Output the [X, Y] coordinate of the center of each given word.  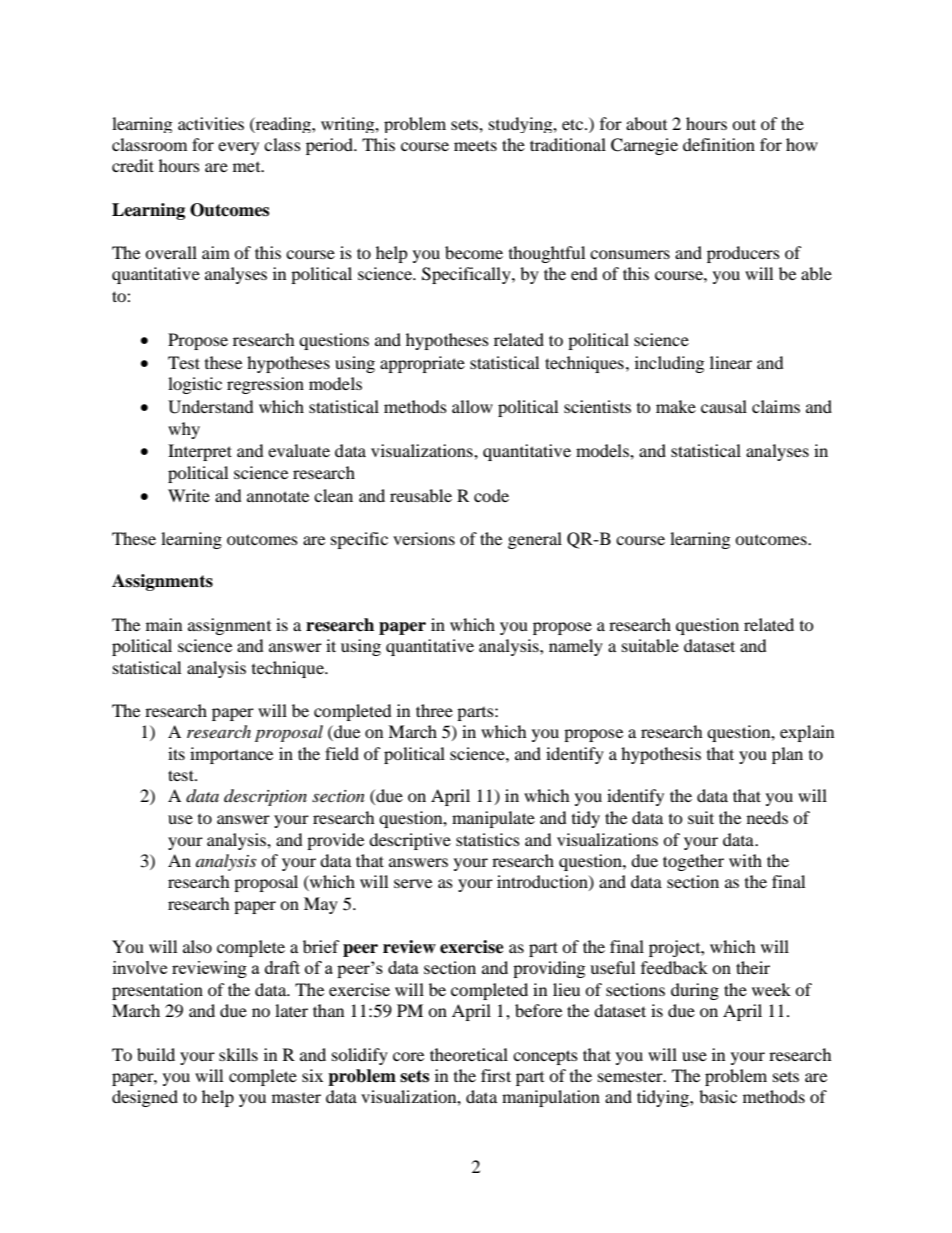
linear [731, 362]
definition [719, 144]
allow [472, 406]
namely [576, 647]
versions [424, 538]
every [238, 148]
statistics [488, 839]
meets [475, 145]
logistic [195, 385]
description [265, 797]
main [164, 624]
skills [238, 1054]
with [745, 860]
